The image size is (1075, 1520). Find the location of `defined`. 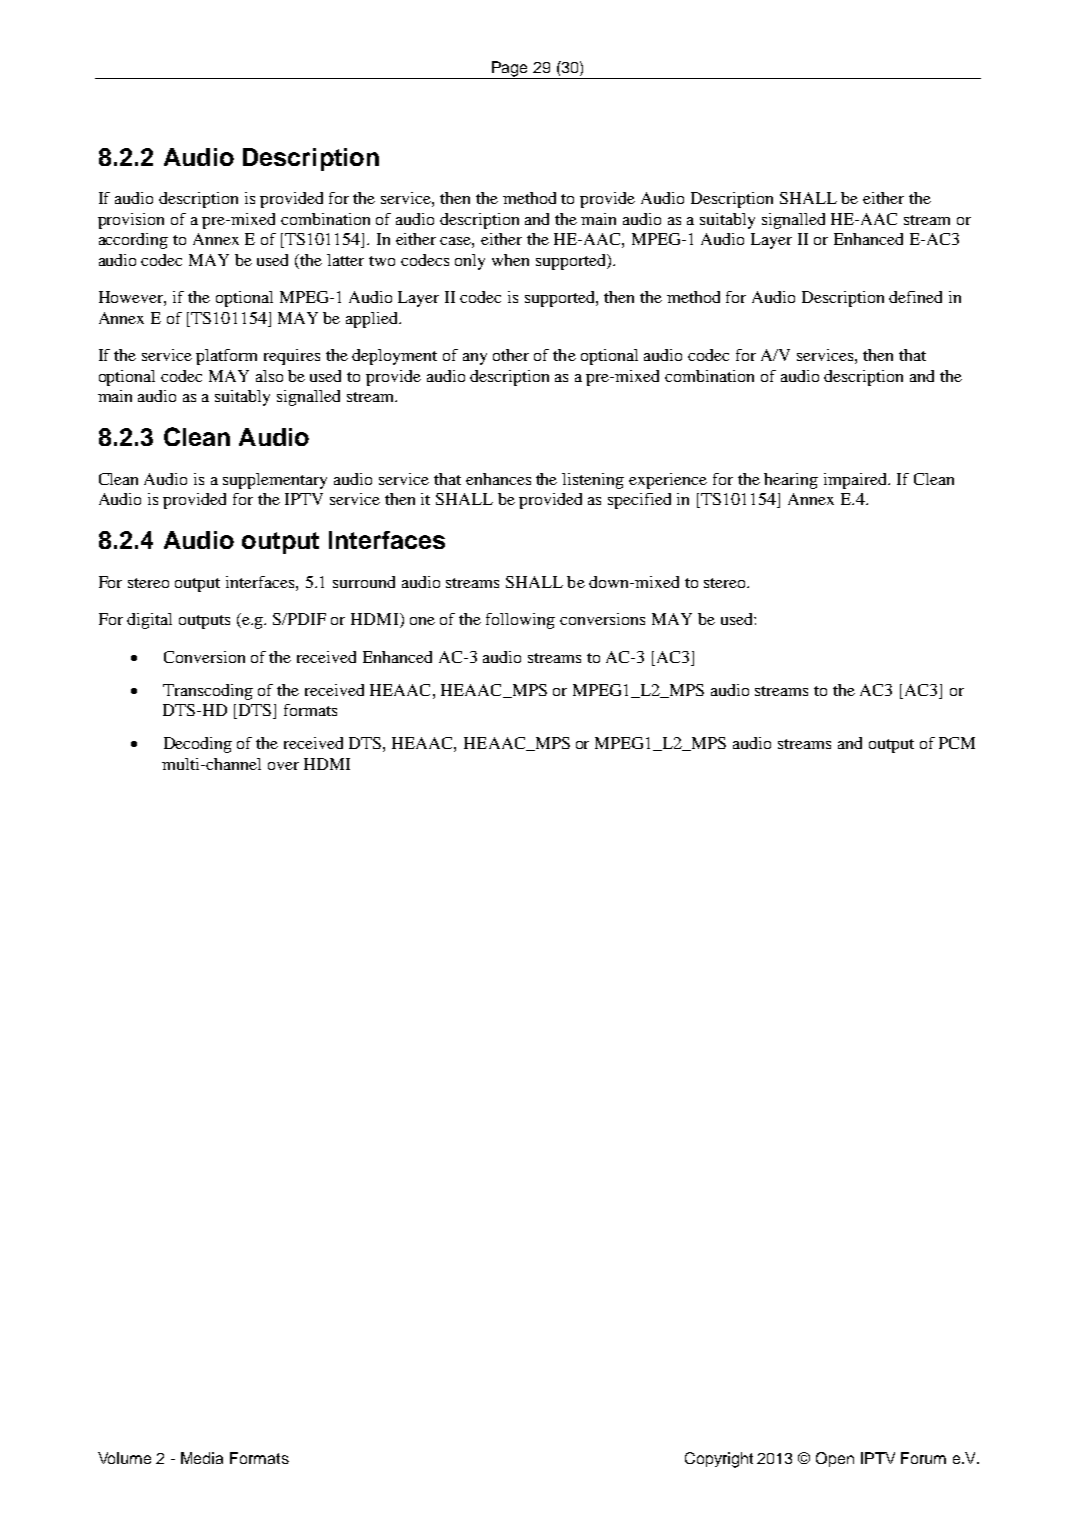

defined is located at coordinates (915, 297).
